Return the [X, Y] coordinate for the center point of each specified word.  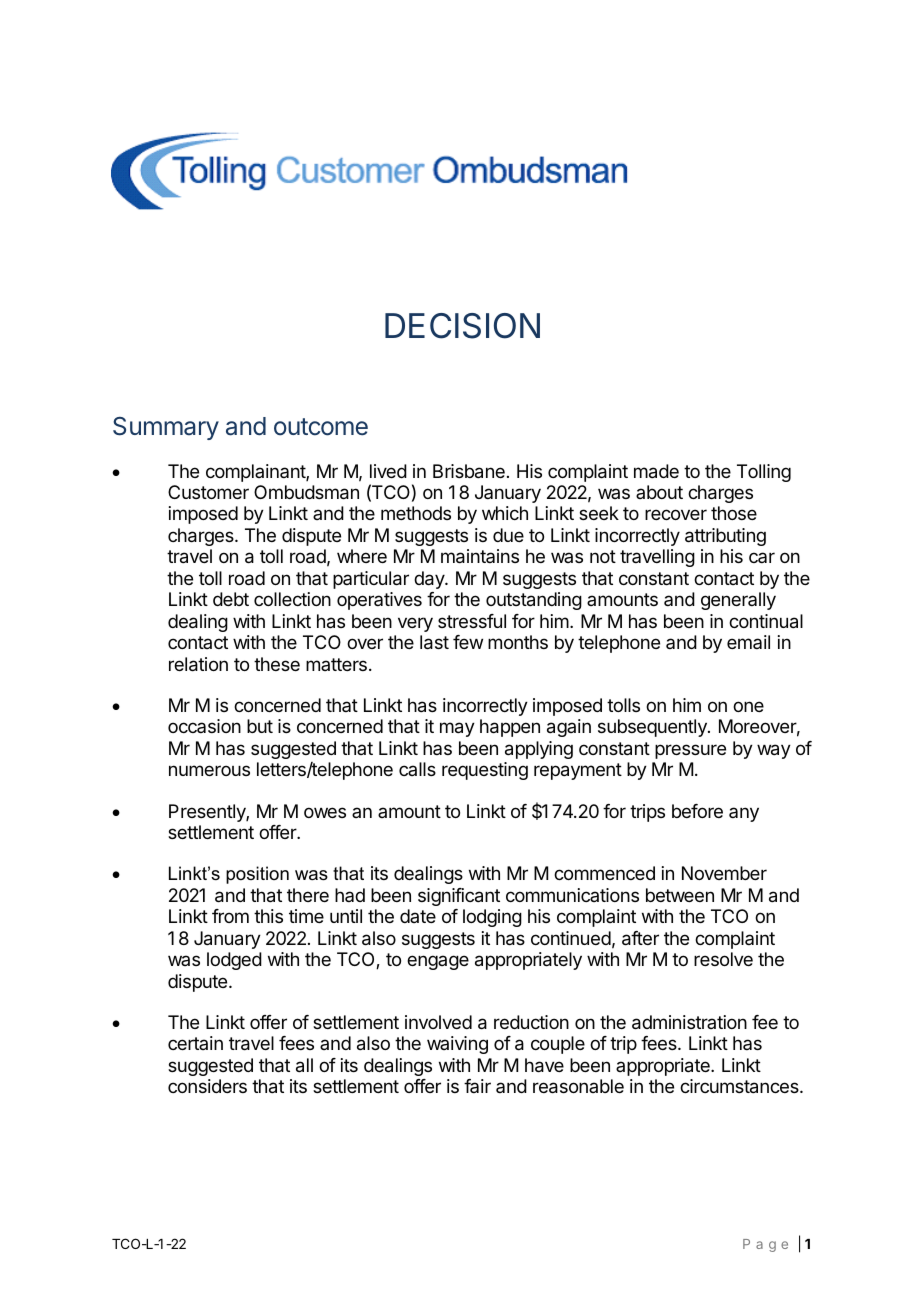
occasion [204, 726]
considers [207, 1086]
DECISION [462, 326]
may [457, 729]
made [656, 471]
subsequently [653, 728]
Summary [166, 428]
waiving [457, 1045]
